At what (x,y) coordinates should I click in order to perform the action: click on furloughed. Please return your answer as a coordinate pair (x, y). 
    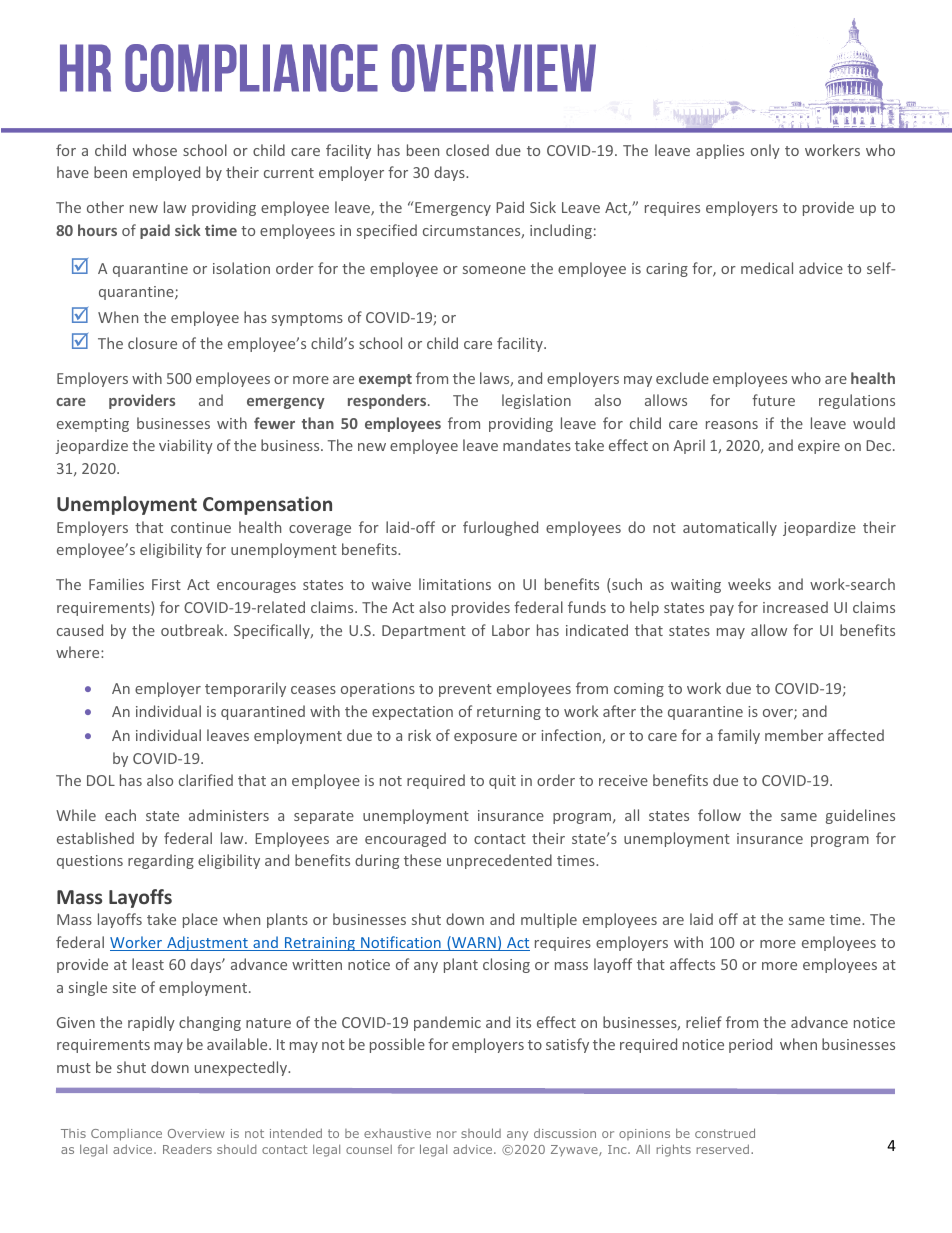
    Looking at the image, I should click on (500, 528).
